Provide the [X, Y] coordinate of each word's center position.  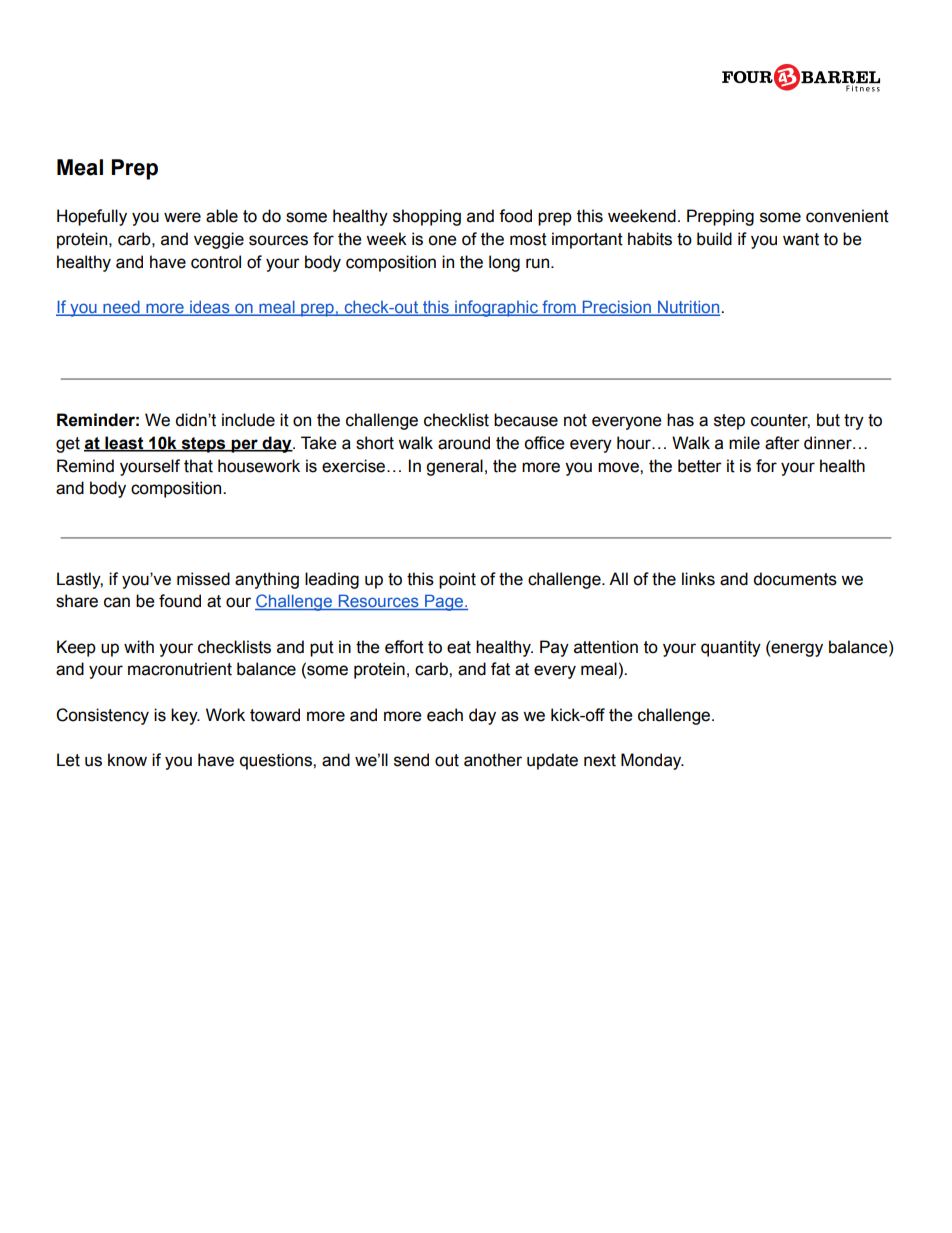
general [454, 467]
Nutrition [688, 308]
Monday [652, 761]
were [182, 217]
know [127, 760]
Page [444, 602]
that [198, 466]
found [180, 601]
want [801, 239]
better [700, 466]
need [121, 308]
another [493, 760]
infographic [496, 308]
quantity [731, 648]
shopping [427, 217]
